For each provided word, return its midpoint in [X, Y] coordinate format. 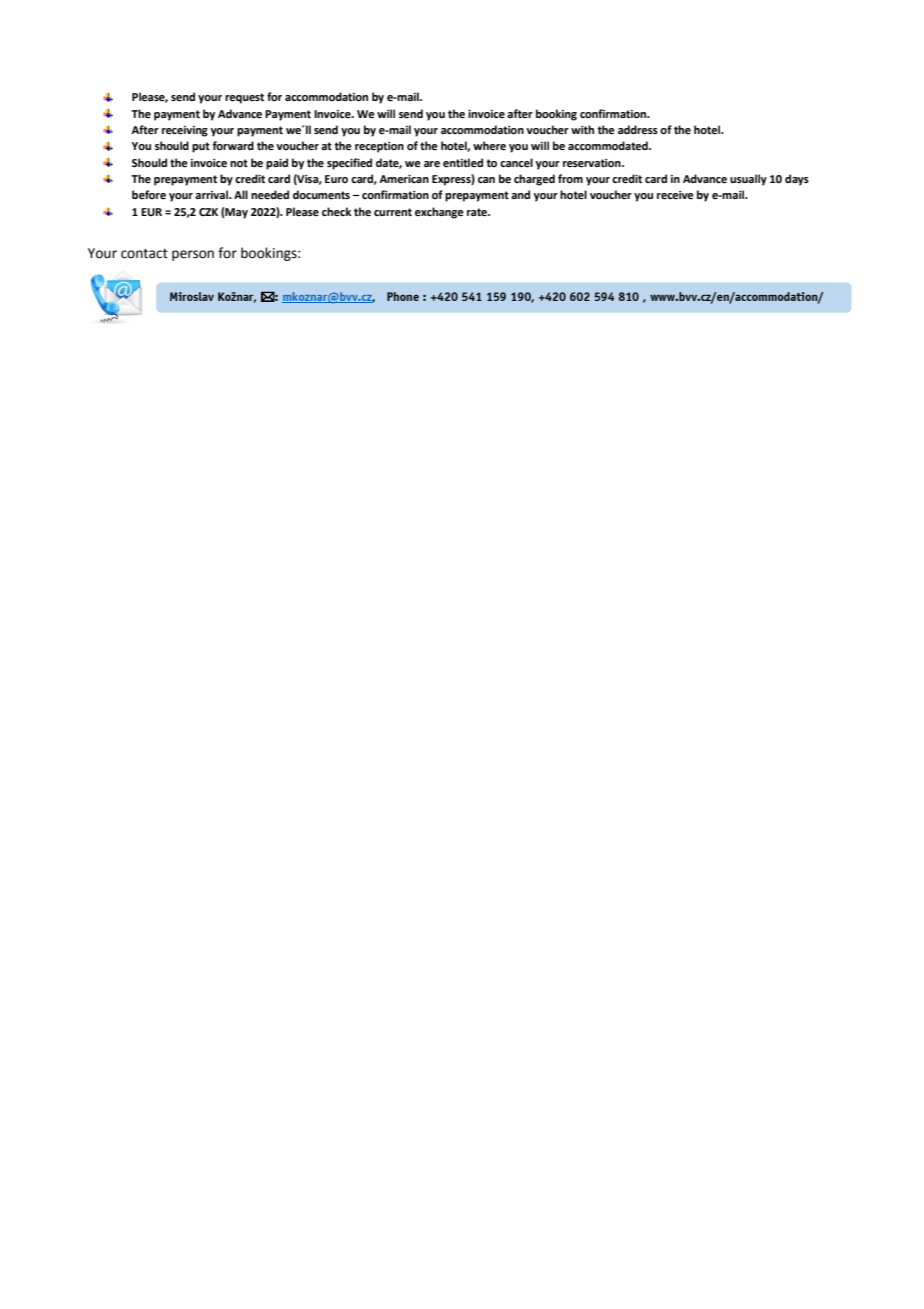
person [193, 255]
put [201, 147]
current [393, 212]
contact [144, 254]
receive [675, 195]
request [244, 98]
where [489, 145]
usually [748, 180]
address [638, 129]
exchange [439, 213]
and [520, 194]
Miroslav [192, 296]
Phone [403, 296]
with [582, 129]
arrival [212, 194]
